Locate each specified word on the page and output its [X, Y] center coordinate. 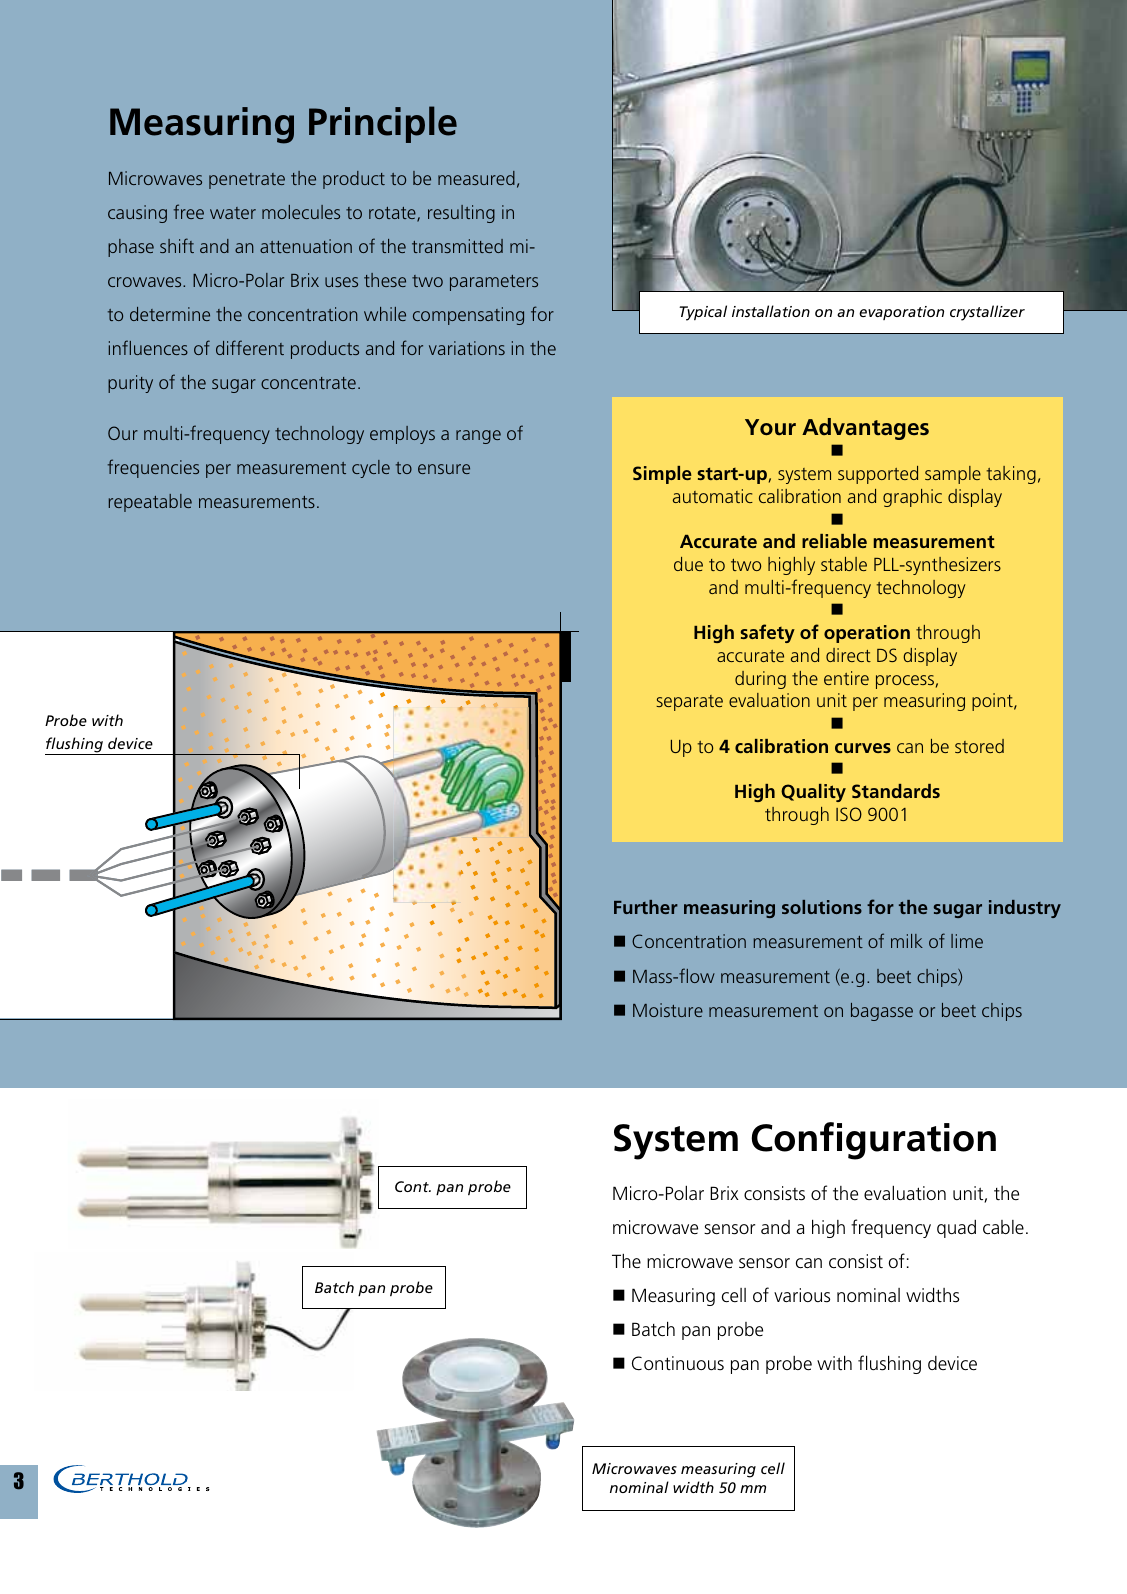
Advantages [865, 429]
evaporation [901, 313]
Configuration [873, 1141]
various [802, 1295]
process [905, 682]
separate [689, 703]
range [478, 437]
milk [907, 941]
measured [476, 178]
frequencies [153, 468]
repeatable [150, 503]
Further [646, 907]
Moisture [668, 1010]
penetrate [247, 181]
